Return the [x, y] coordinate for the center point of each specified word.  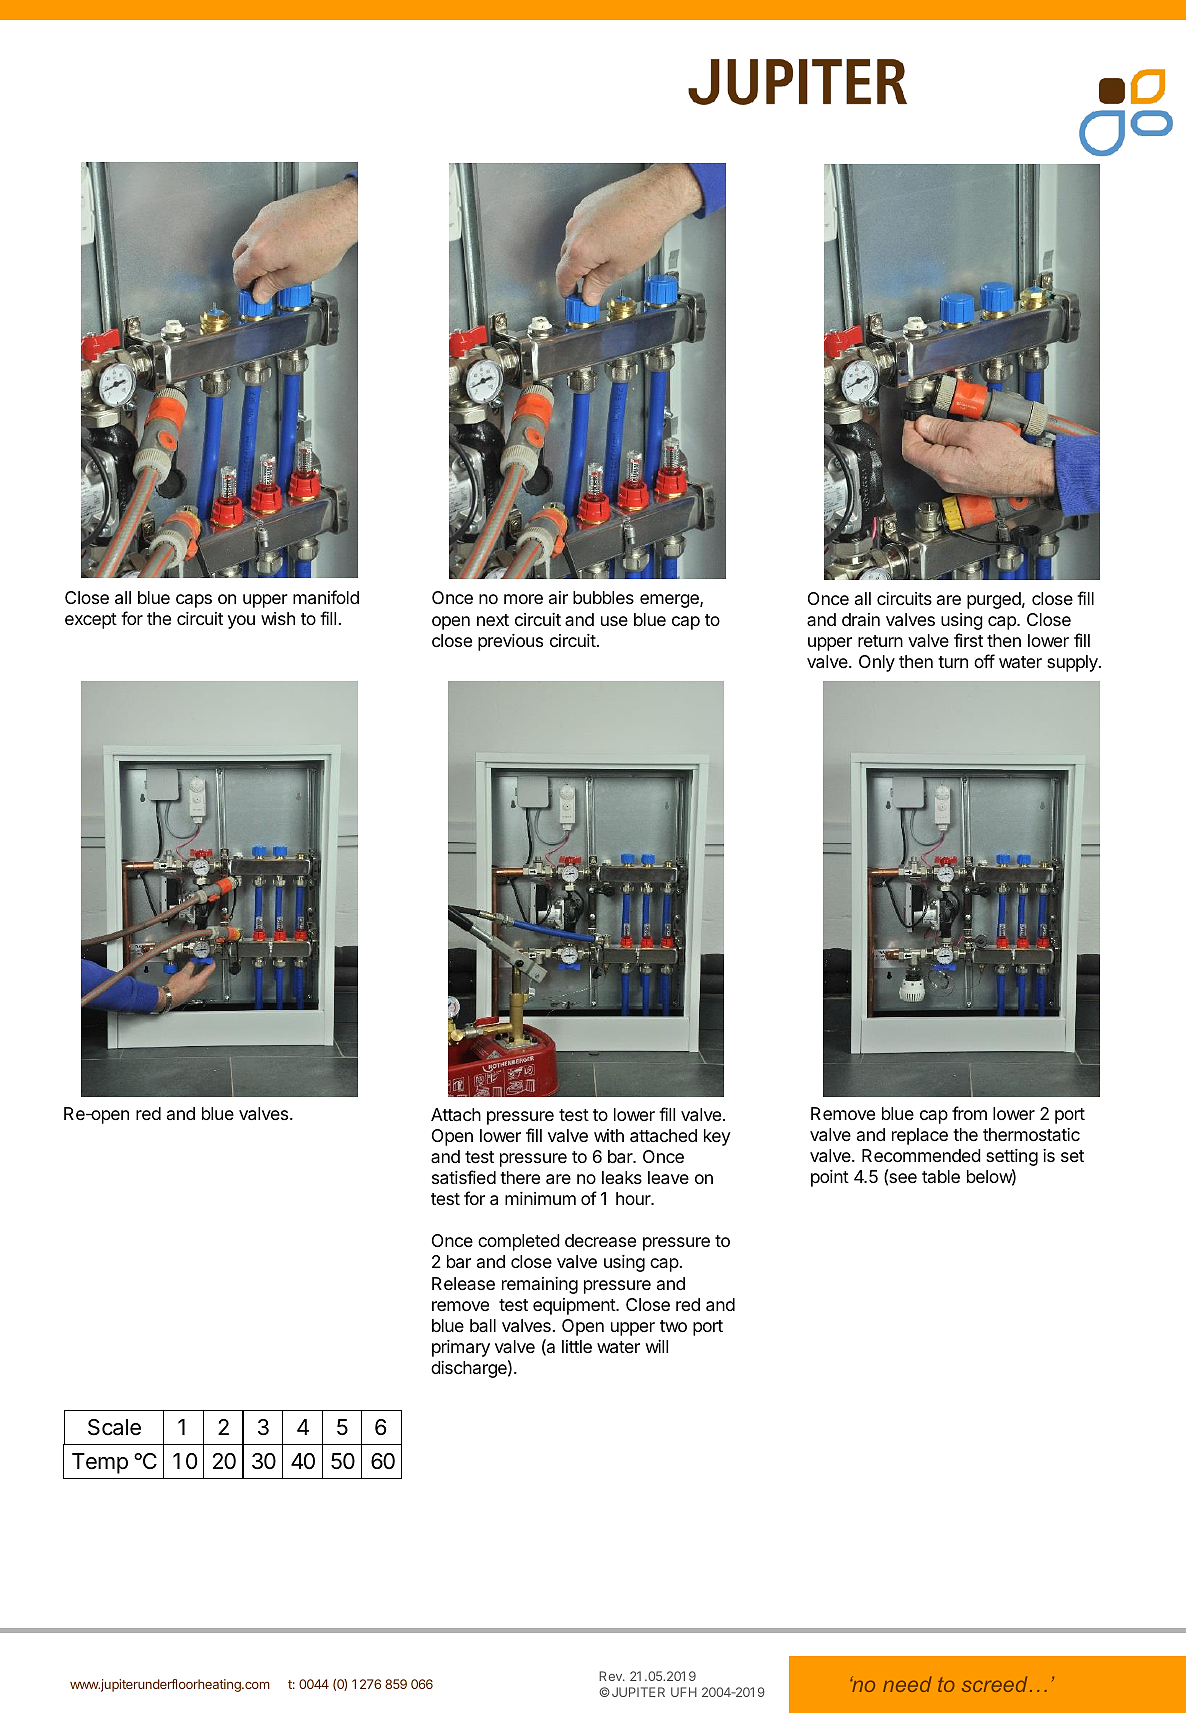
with [609, 1135]
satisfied [464, 1177]
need [907, 1684]
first [968, 640]
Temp [100, 1463]
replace [920, 1136]
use [614, 621]
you [241, 622]
